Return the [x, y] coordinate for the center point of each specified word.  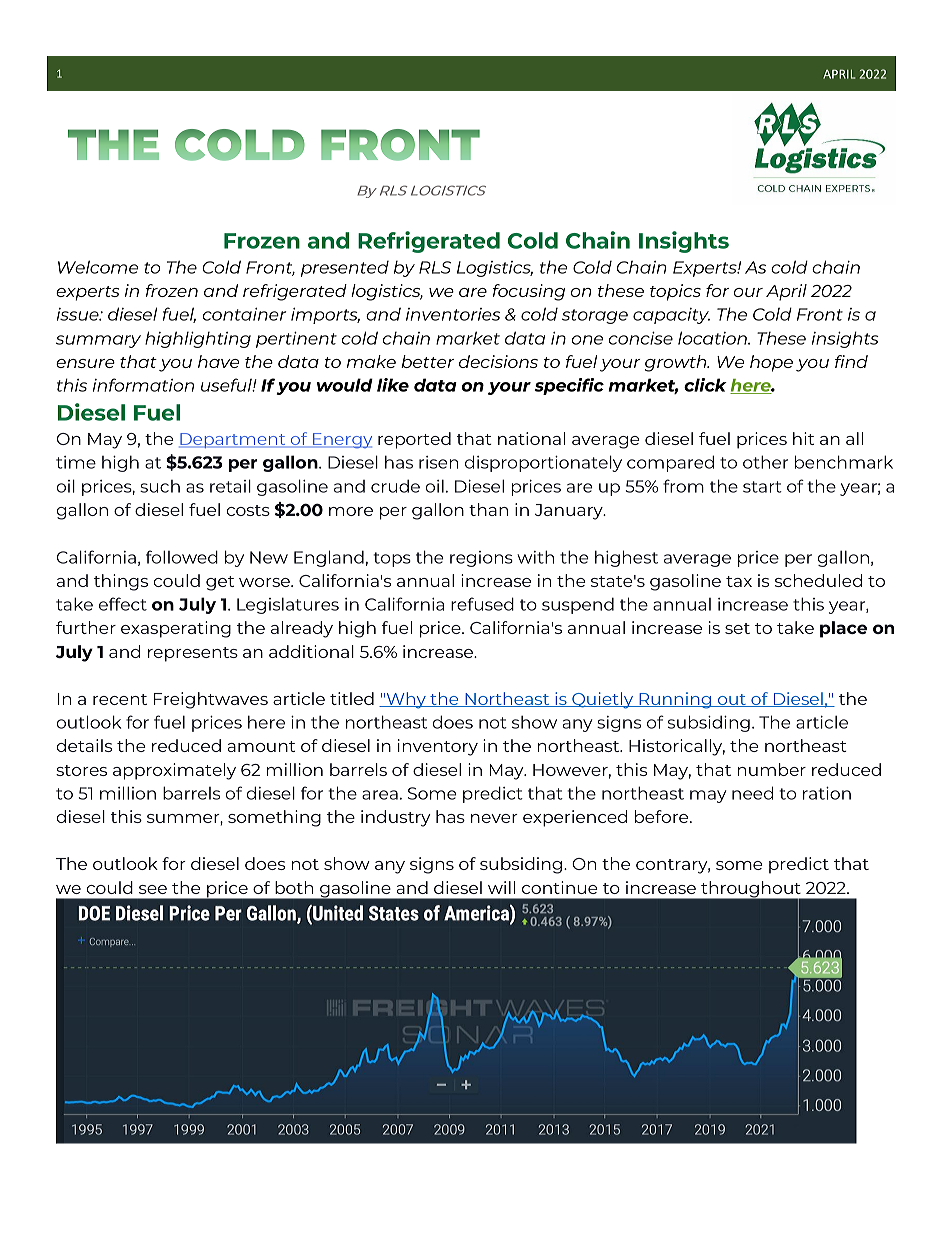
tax [739, 581]
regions [481, 559]
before [663, 816]
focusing [529, 292]
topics [675, 292]
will [501, 887]
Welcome [98, 267]
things [121, 582]
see [153, 889]
